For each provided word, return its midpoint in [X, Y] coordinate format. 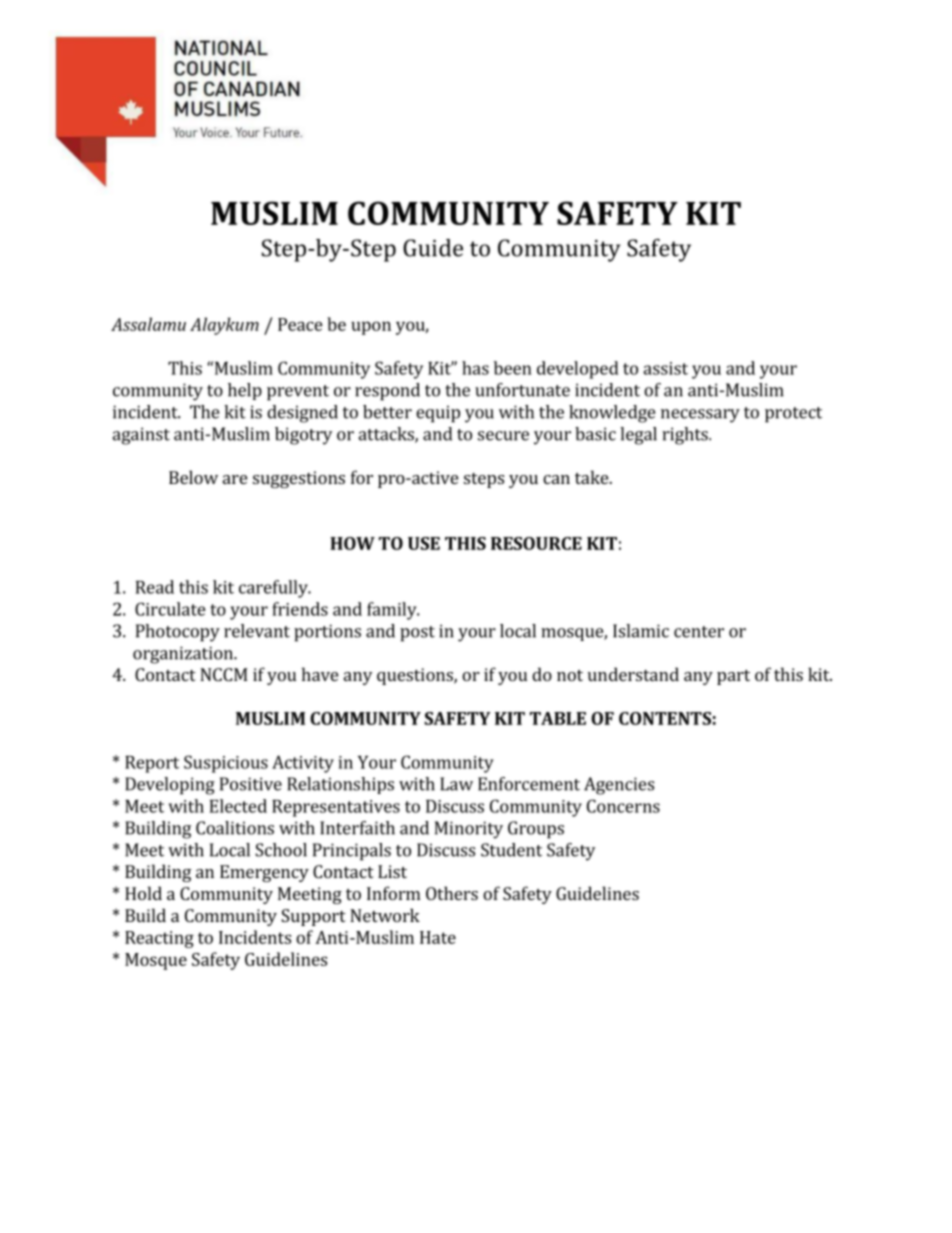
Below [193, 477]
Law [456, 784]
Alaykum [224, 326]
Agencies [619, 786]
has [475, 368]
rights [686, 436]
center [699, 632]
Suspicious [226, 764]
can [556, 479]
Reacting [159, 939]
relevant [257, 631]
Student [511, 850]
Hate [438, 937]
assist [665, 368]
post [417, 634]
